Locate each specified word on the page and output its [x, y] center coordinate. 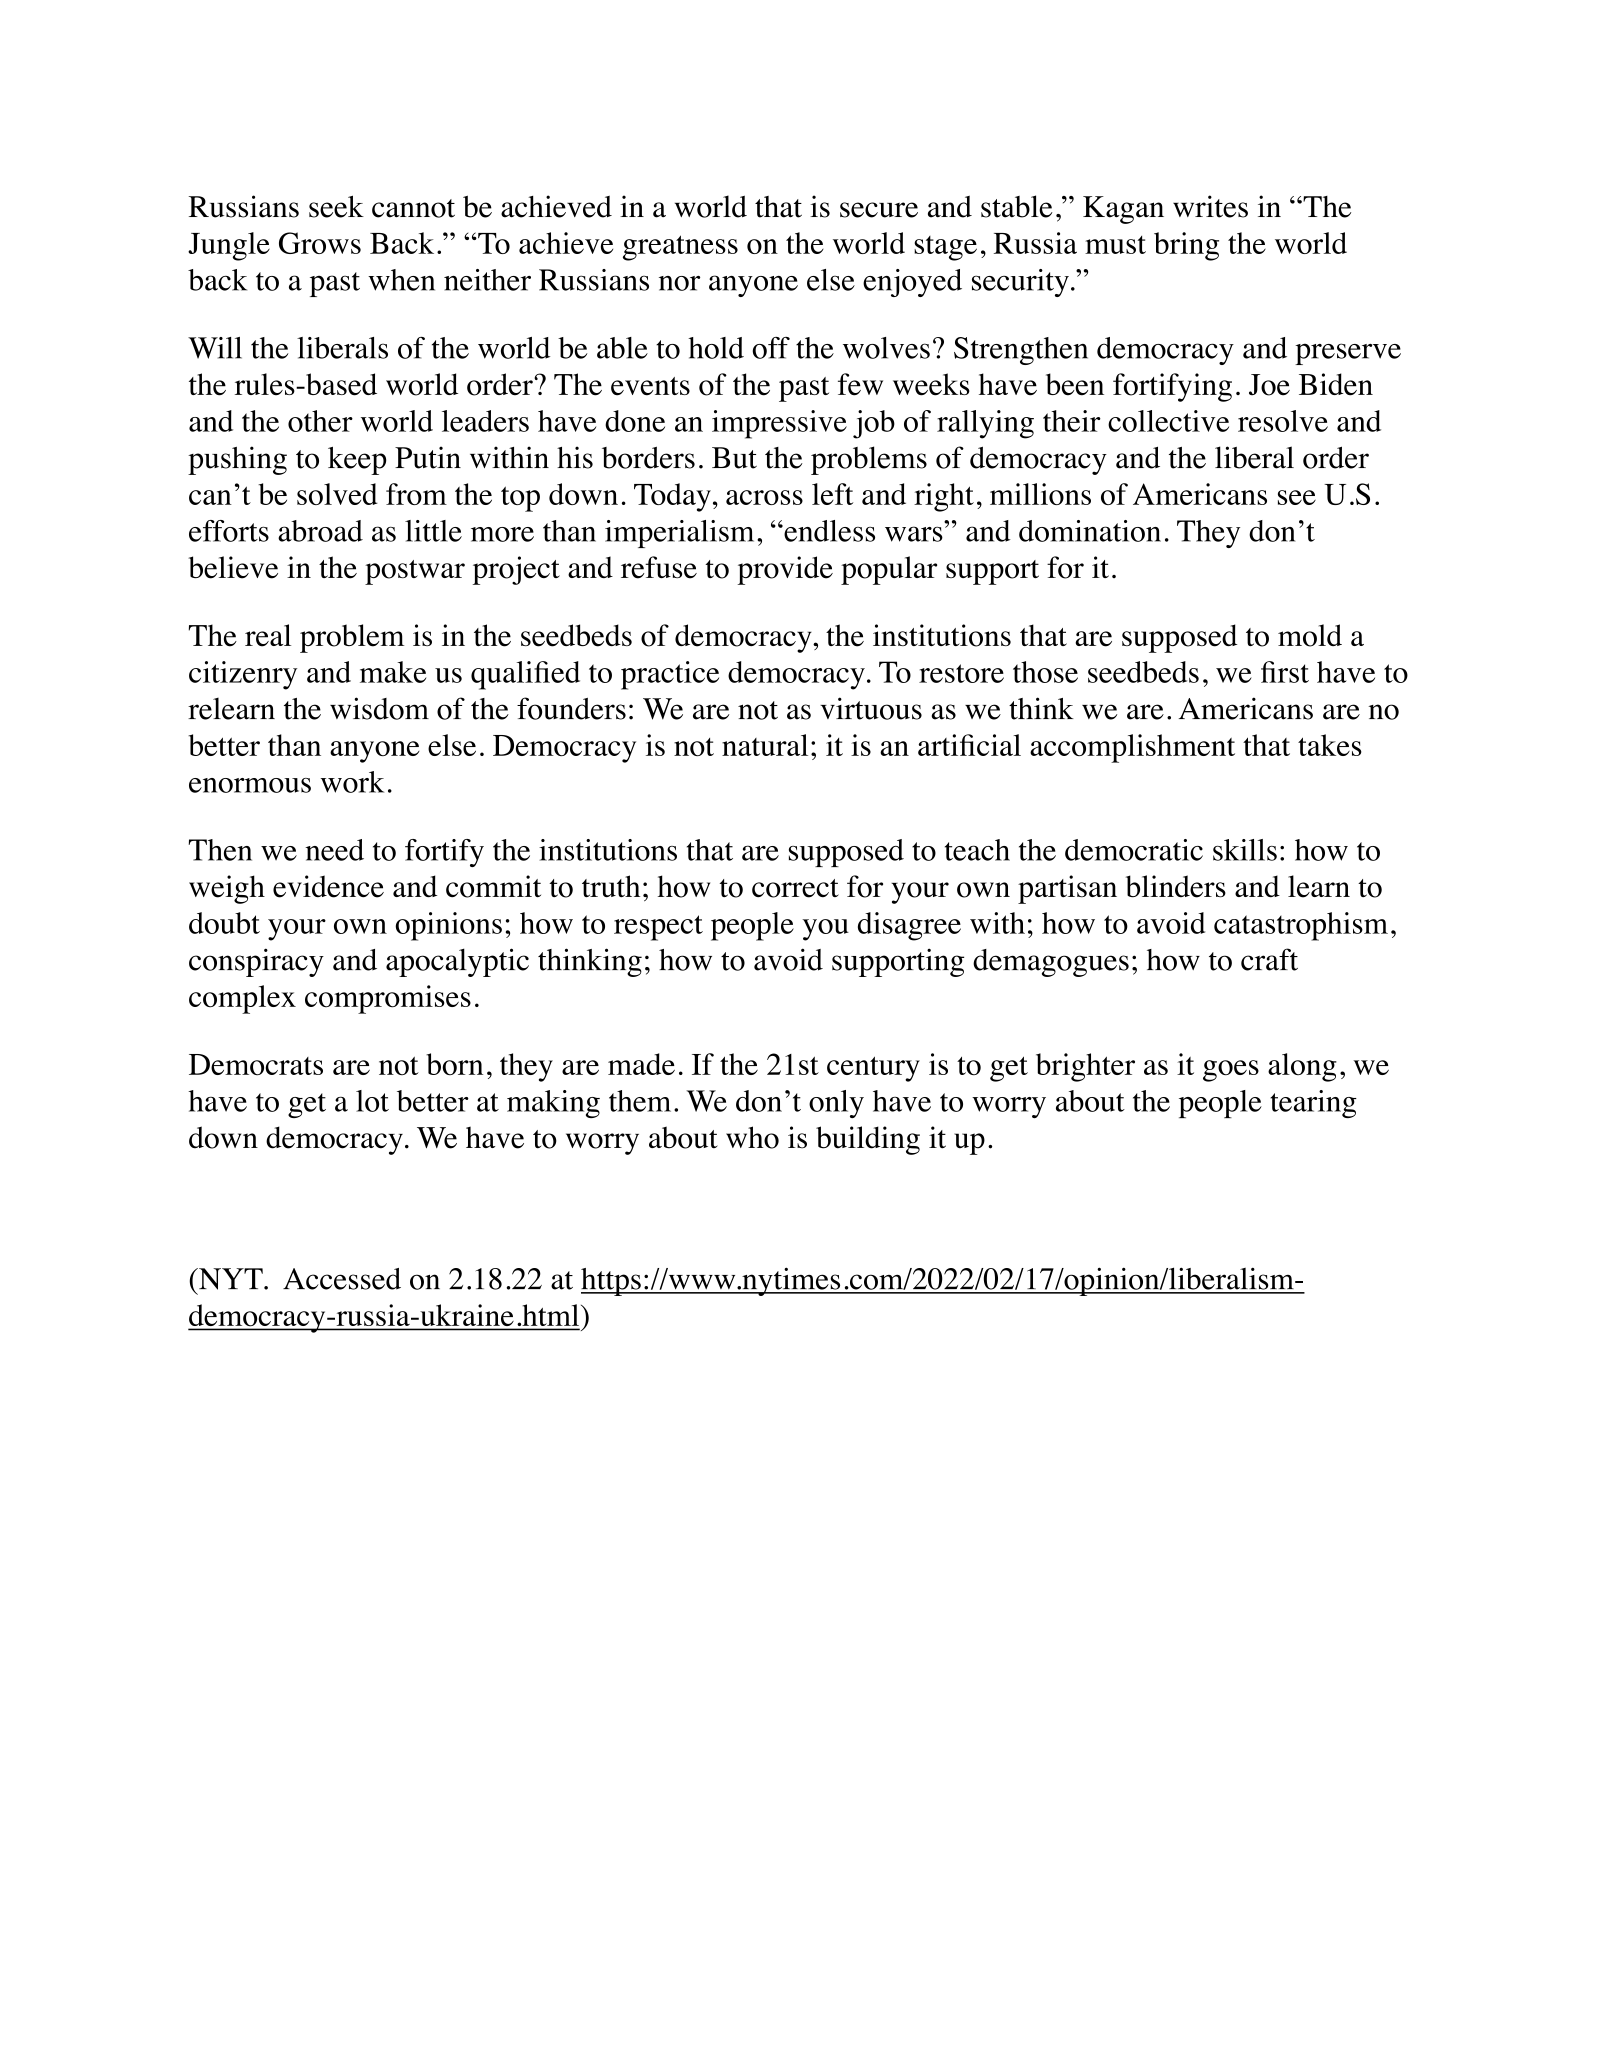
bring [1186, 246]
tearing [1313, 1104]
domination [1090, 531]
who [752, 1137]
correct [795, 888]
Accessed [342, 1279]
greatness [680, 248]
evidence [328, 886]
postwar [415, 572]
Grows [320, 243]
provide [785, 570]
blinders [1176, 886]
